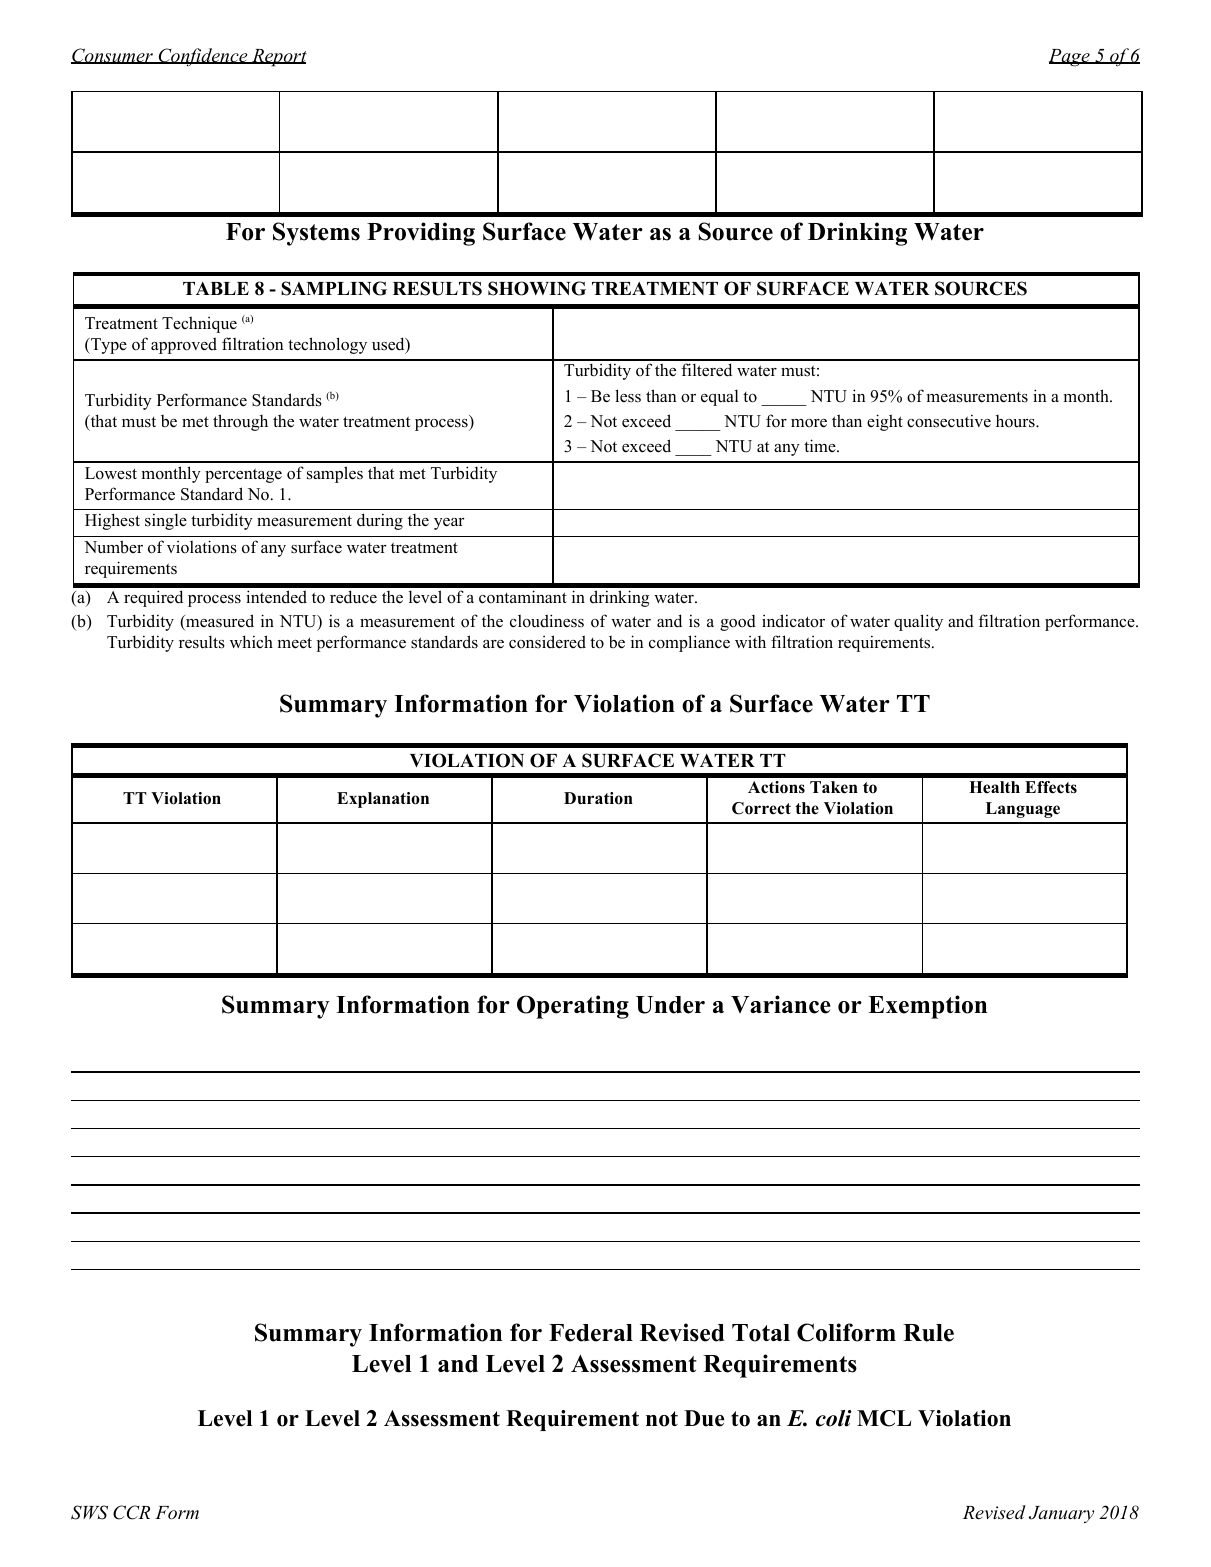  What do you see at coordinates (918, 622) in the document?
I see `quality` at bounding box center [918, 622].
